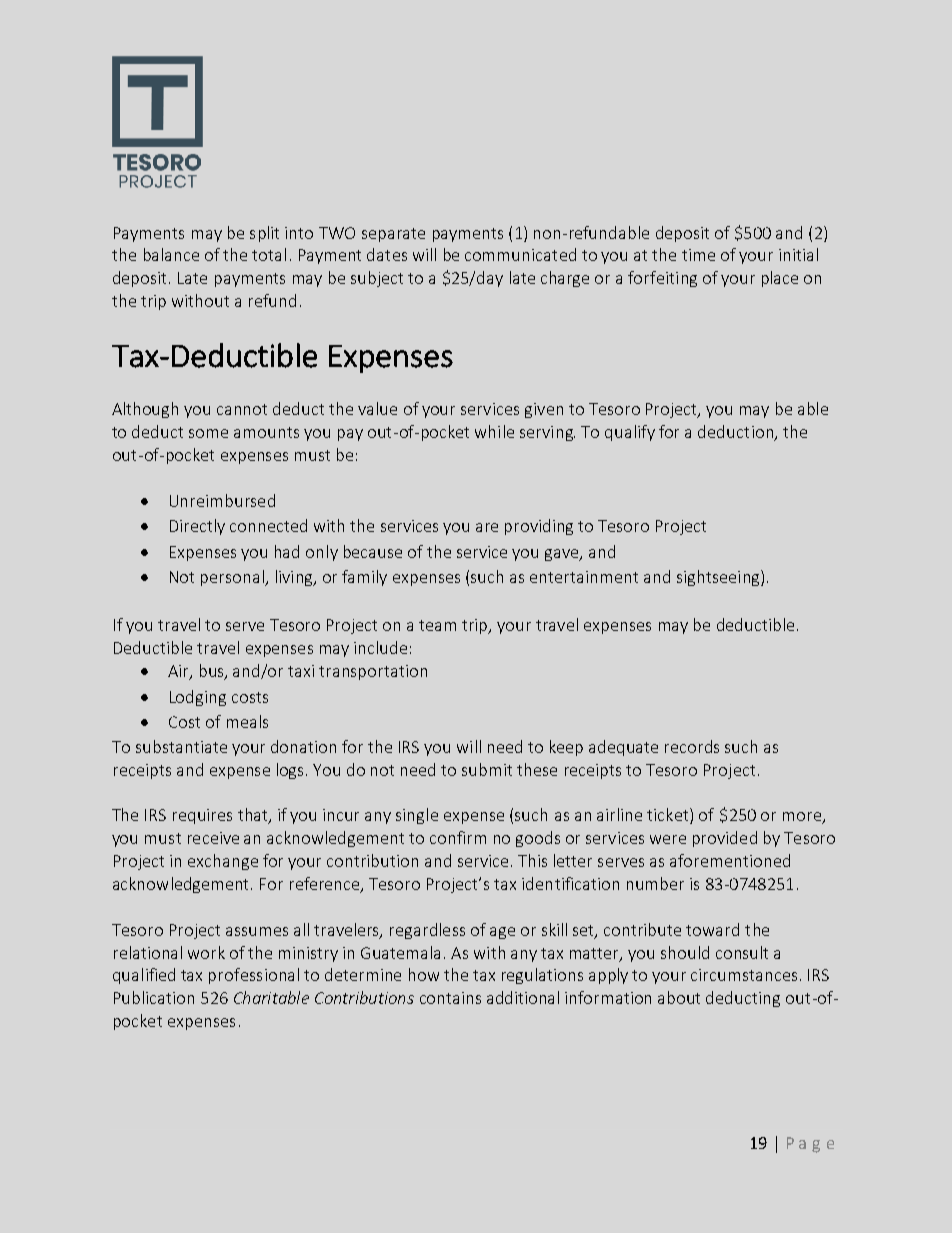  What do you see at coordinates (669, 816) in the document?
I see `ticket` at bounding box center [669, 816].
